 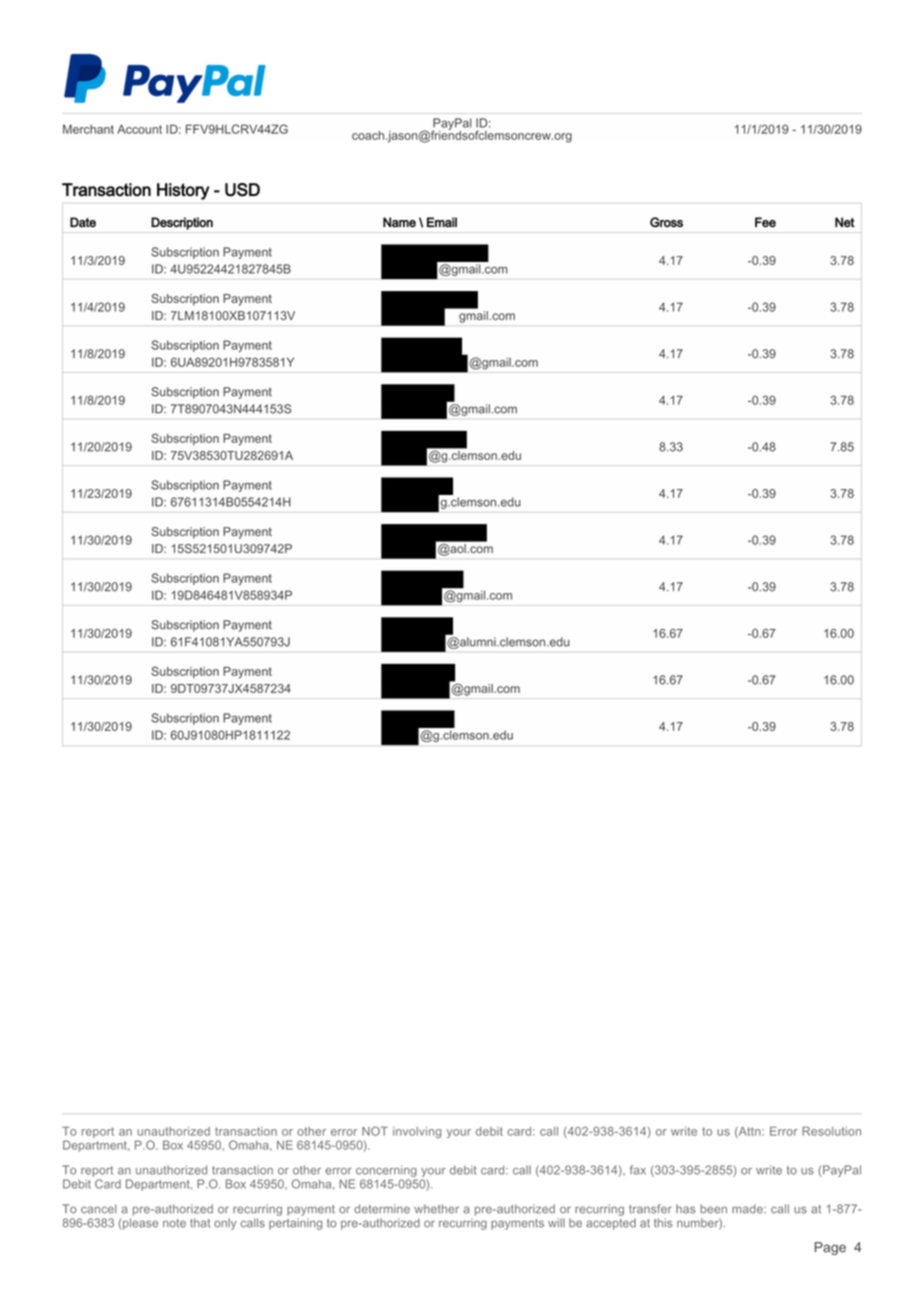 I want to click on whether, so click(x=436, y=1209).
